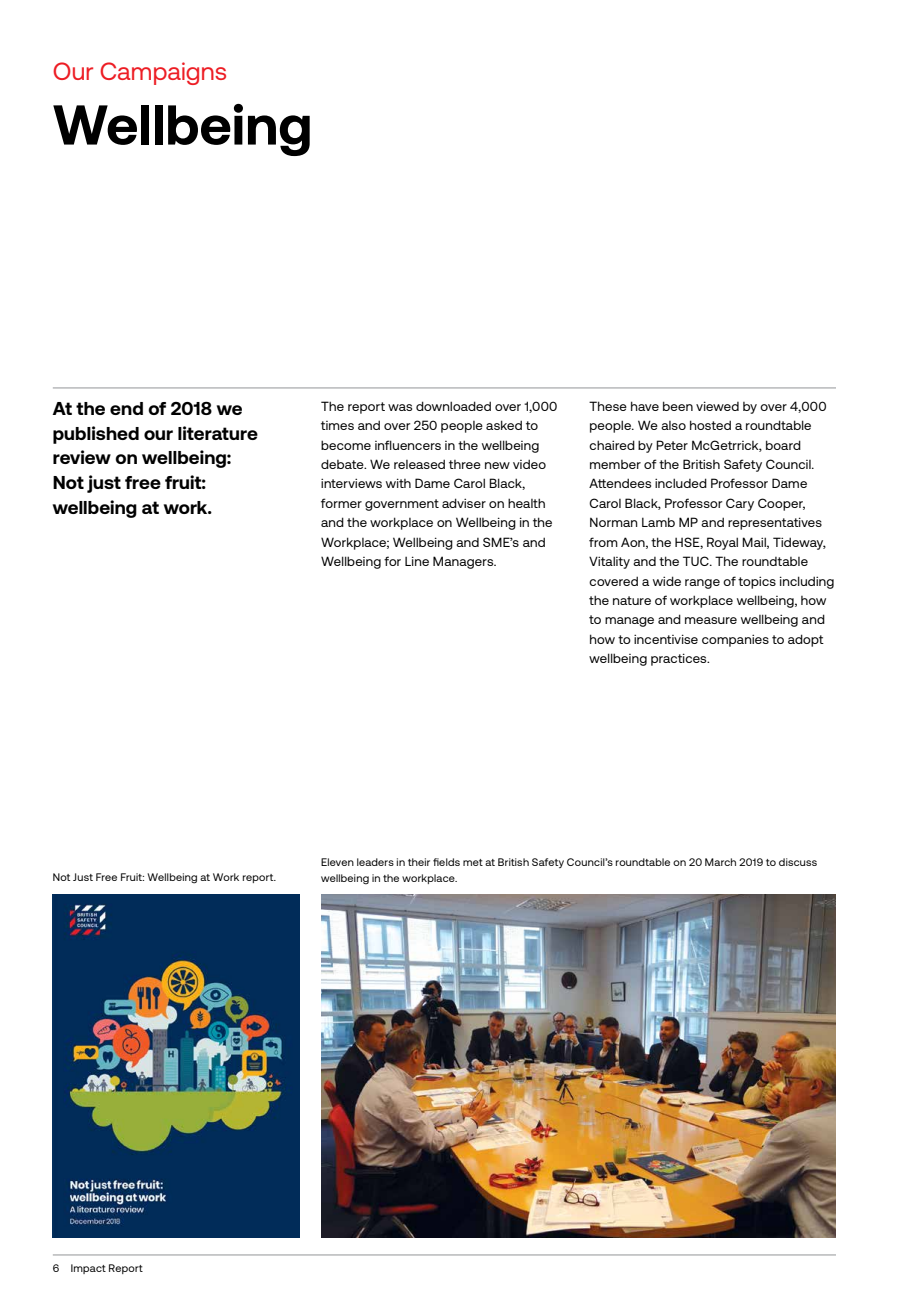 The height and width of the page is (1308, 924). What do you see at coordinates (446, 862) in the page?
I see `fields` at bounding box center [446, 862].
